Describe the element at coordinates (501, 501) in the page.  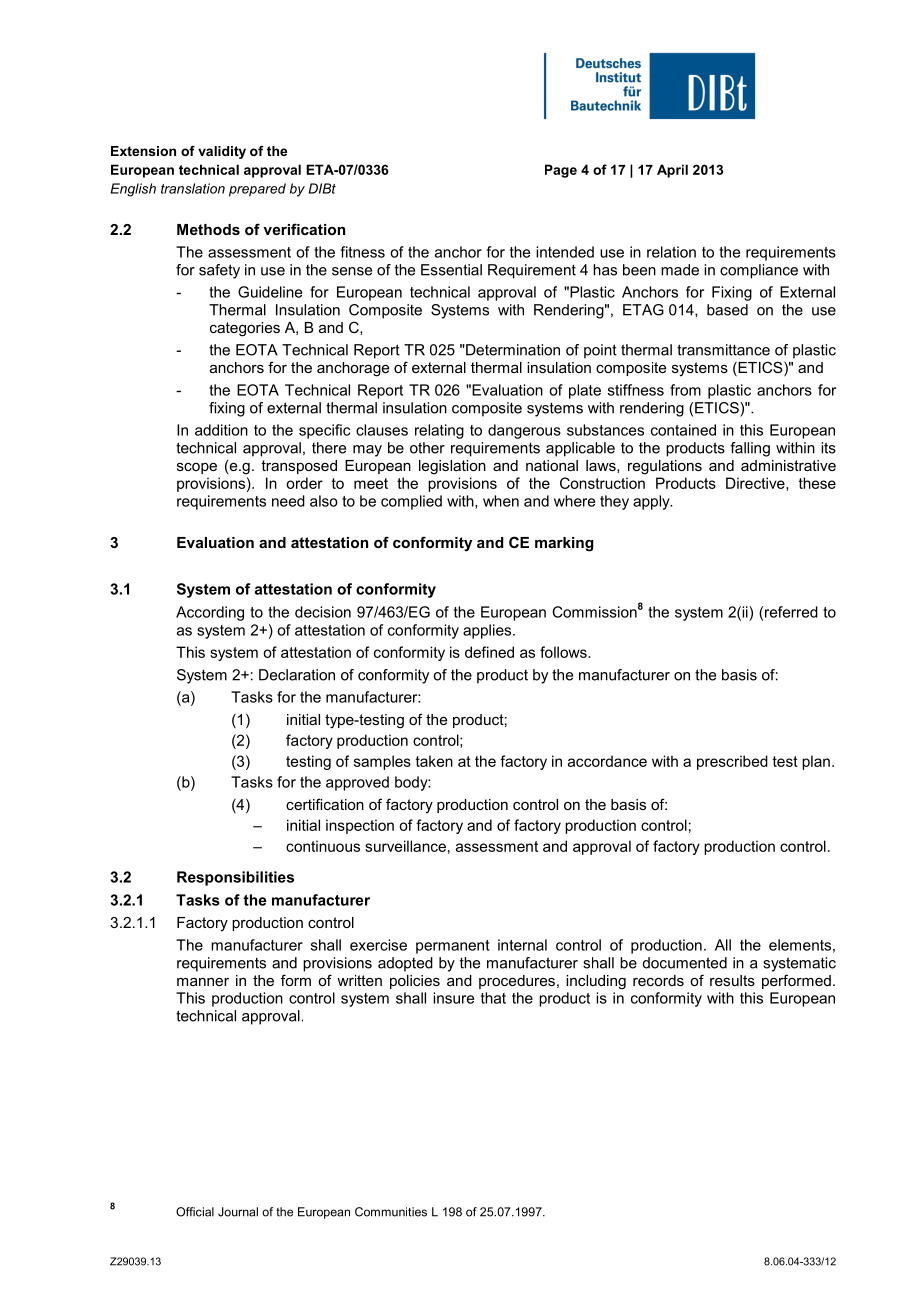
I see `when` at that location.
